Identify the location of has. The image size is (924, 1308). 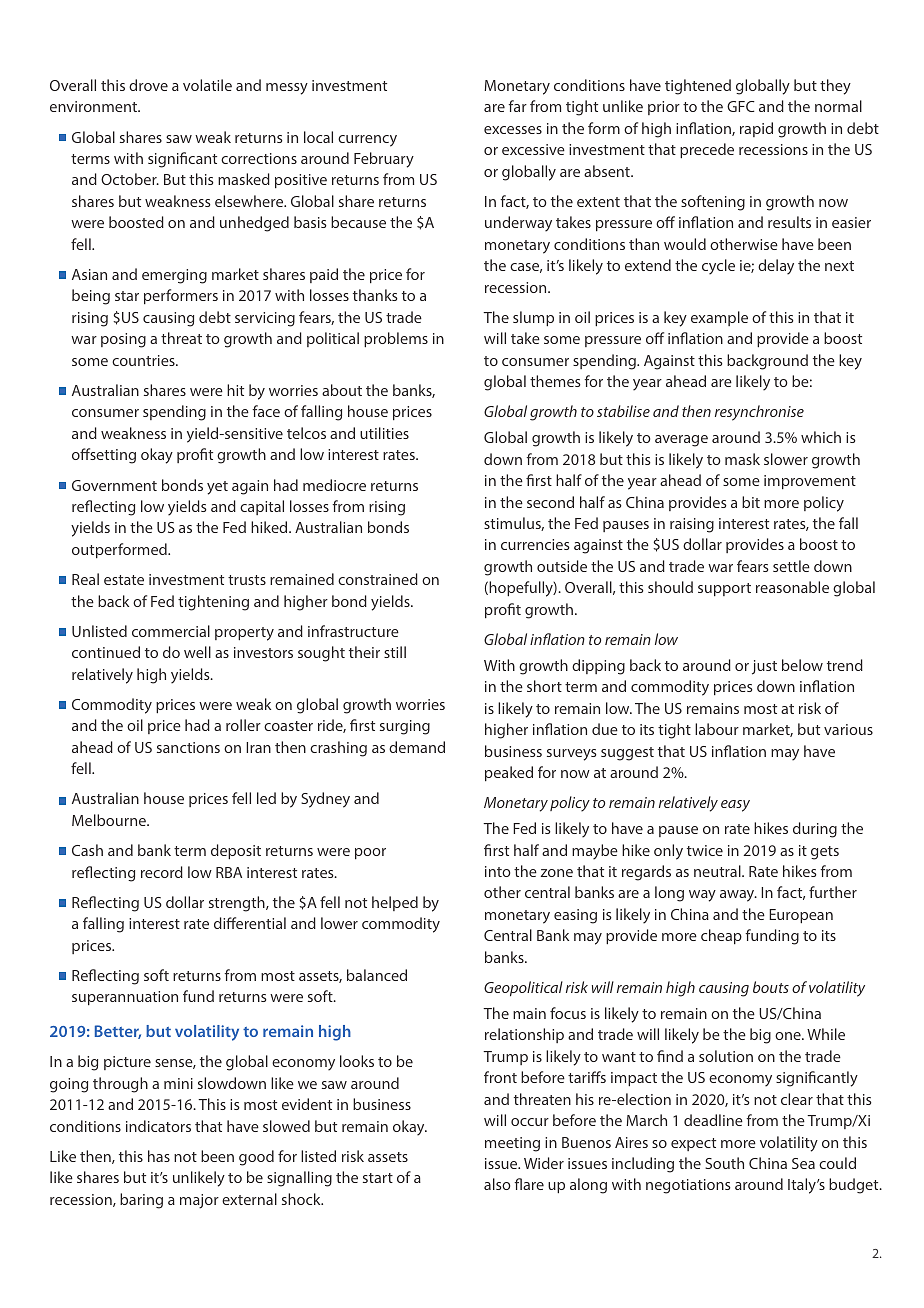
(159, 1156).
